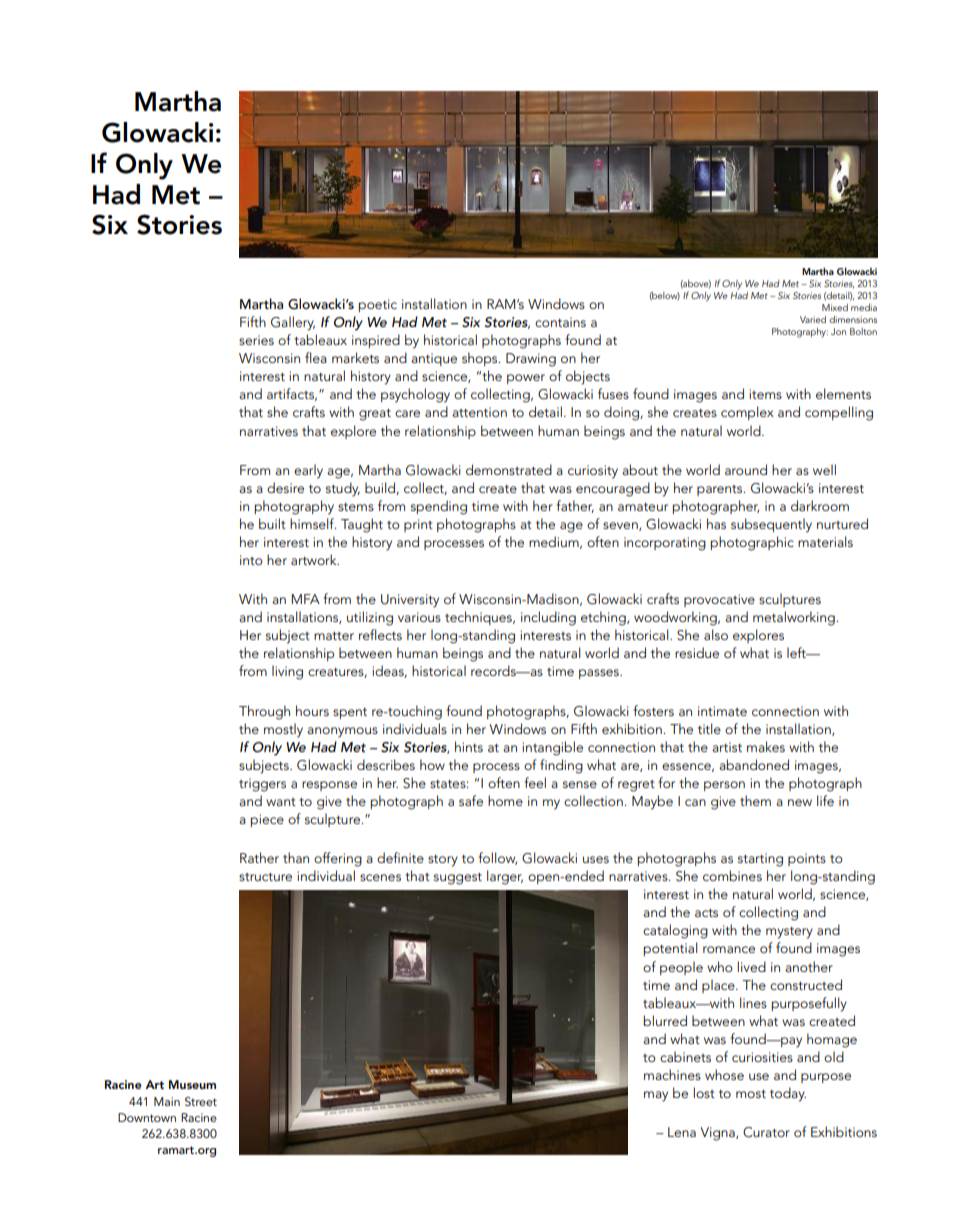  Describe the element at coordinates (256, 340) in the screenshot. I see `series` at that location.
